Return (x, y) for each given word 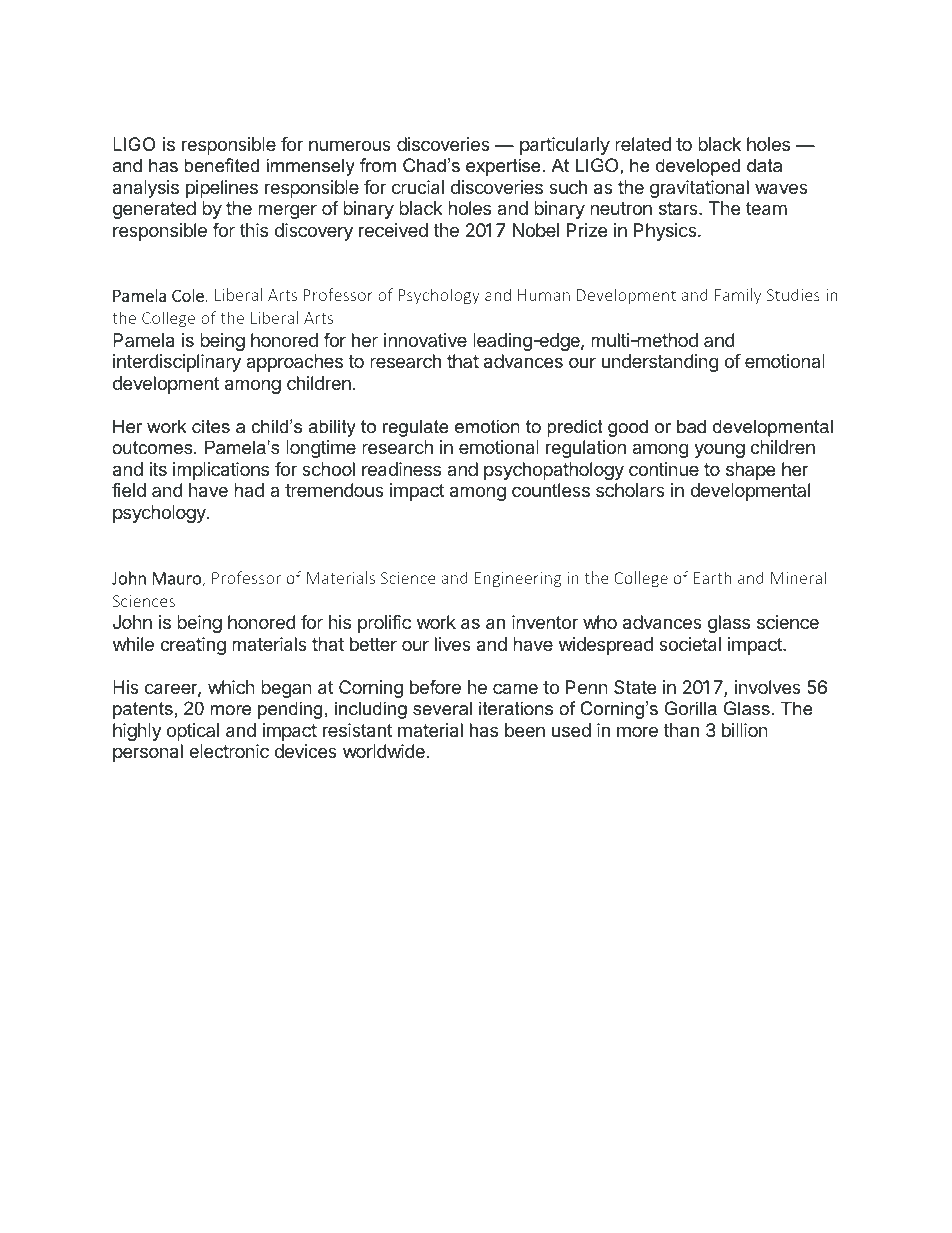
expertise (503, 167)
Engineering (518, 580)
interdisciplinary (177, 363)
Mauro (178, 579)
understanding (660, 363)
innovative (425, 340)
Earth (712, 577)
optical (193, 732)
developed (698, 167)
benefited (221, 165)
